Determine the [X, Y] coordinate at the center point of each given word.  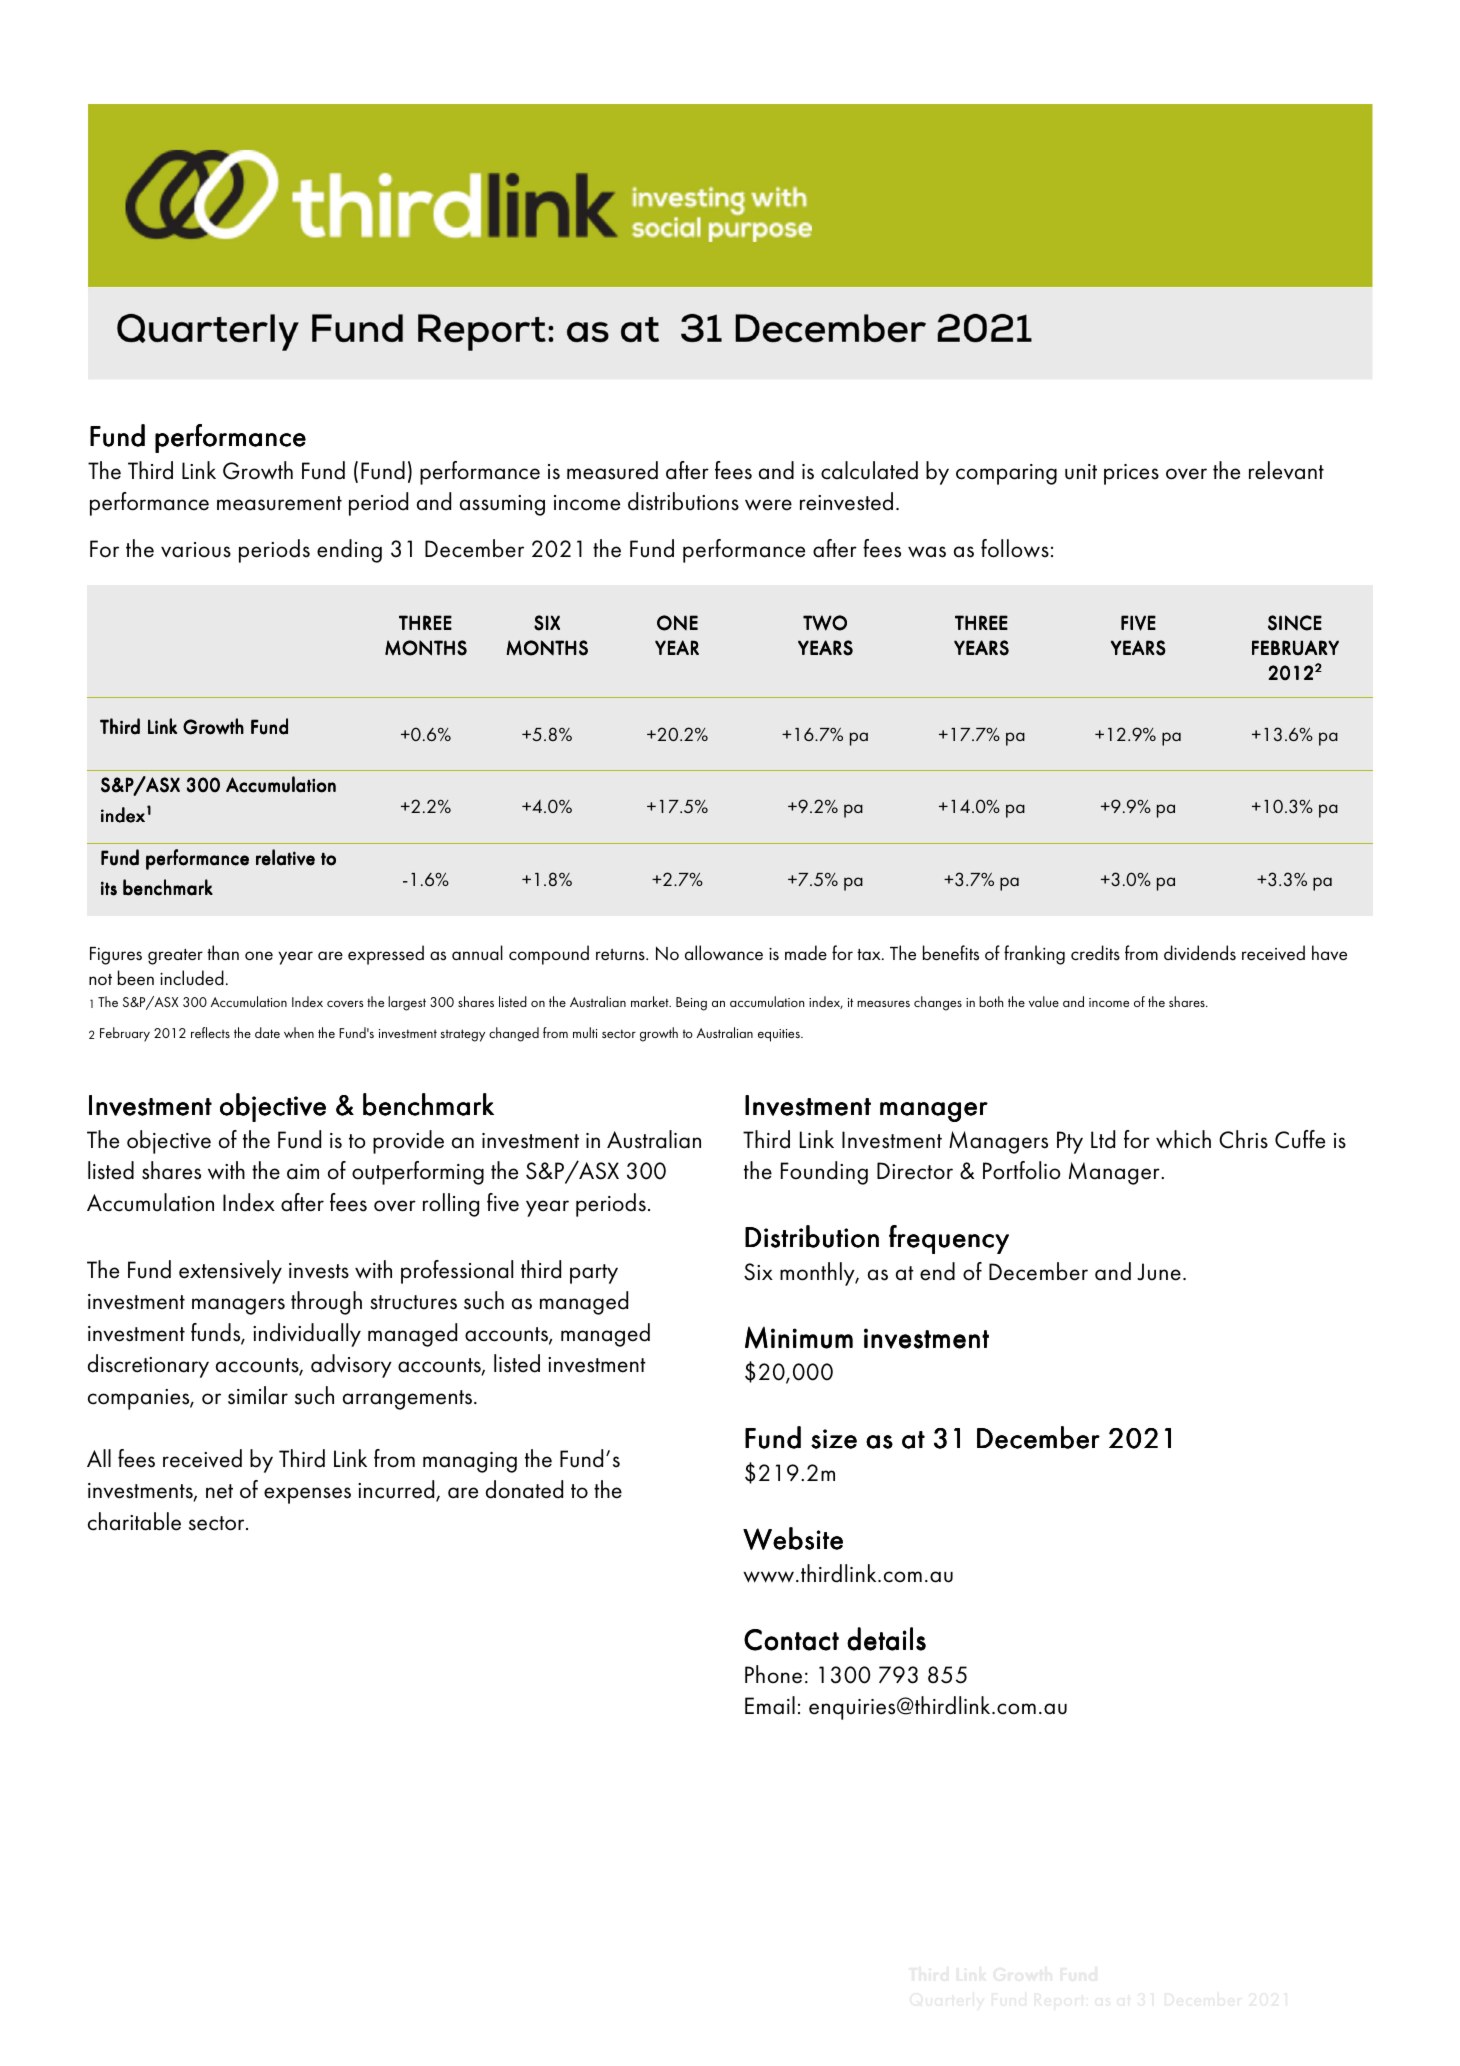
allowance [724, 952]
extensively [230, 1272]
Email [770, 1705]
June [1159, 1272]
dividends [1200, 953]
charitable [134, 1521]
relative [285, 857]
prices [1131, 474]
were [768, 505]
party [594, 1274]
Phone [773, 1674]
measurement [279, 503]
